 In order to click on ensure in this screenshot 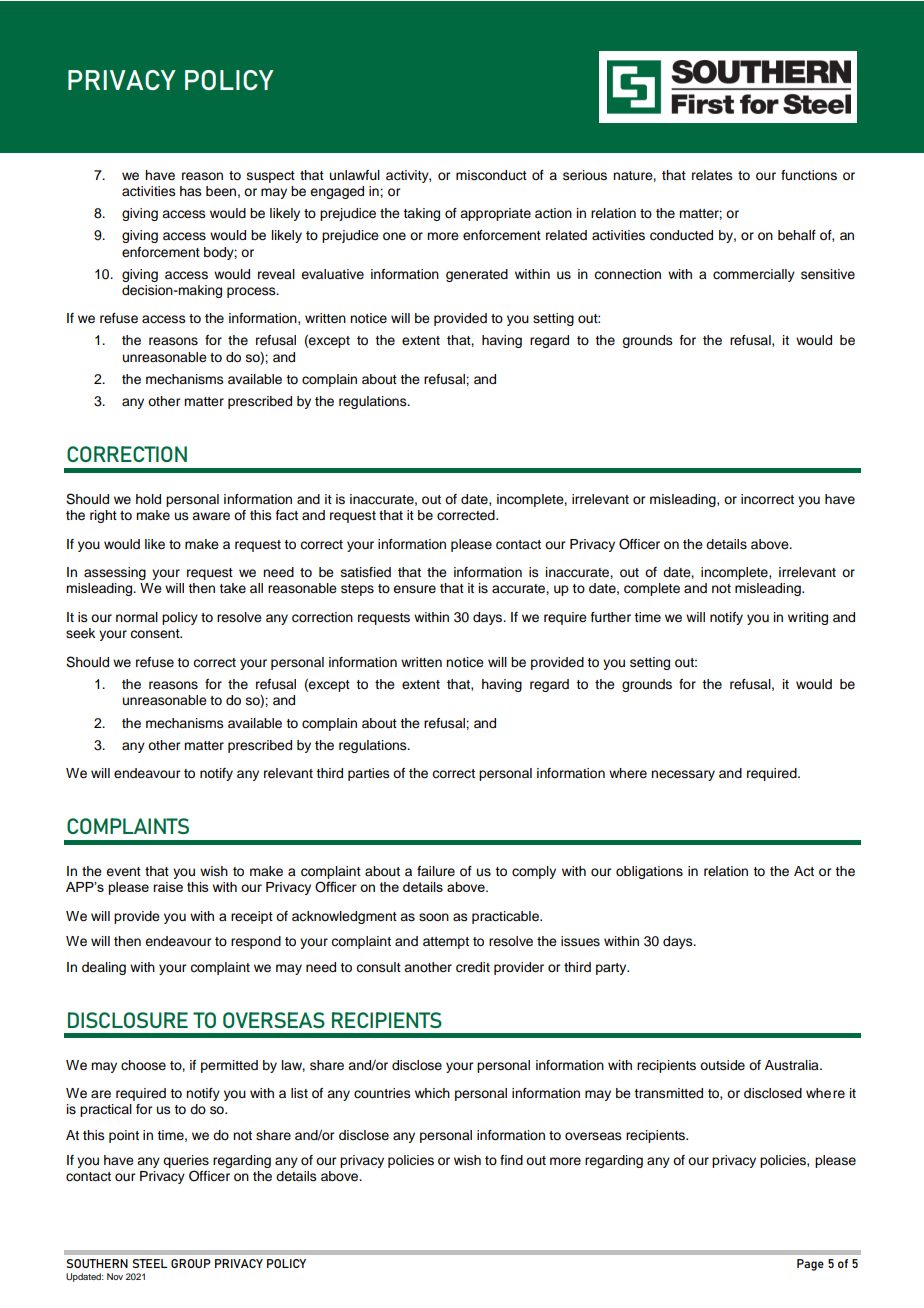, I will do `click(414, 589)`.
